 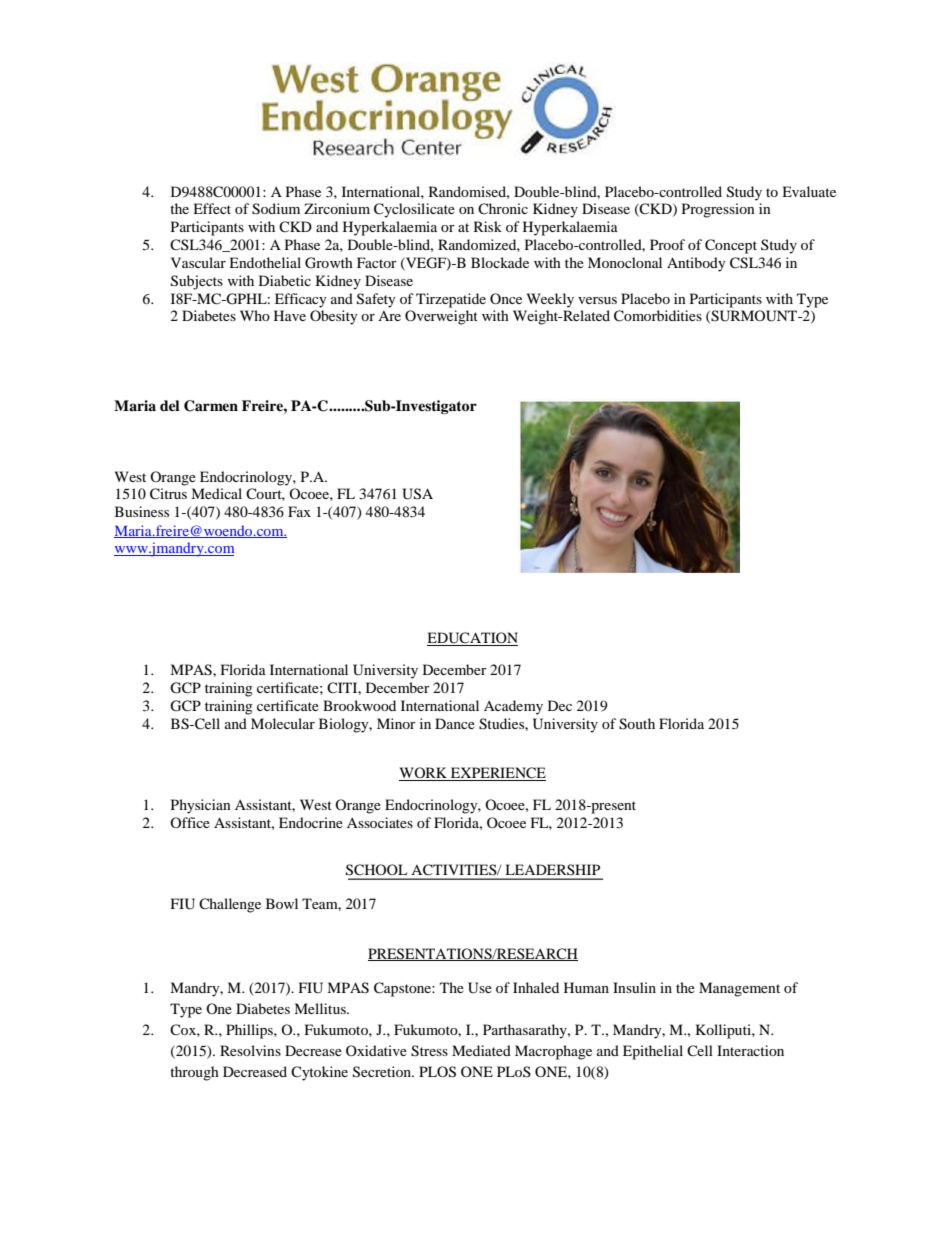 I want to click on Risk, so click(x=488, y=226).
